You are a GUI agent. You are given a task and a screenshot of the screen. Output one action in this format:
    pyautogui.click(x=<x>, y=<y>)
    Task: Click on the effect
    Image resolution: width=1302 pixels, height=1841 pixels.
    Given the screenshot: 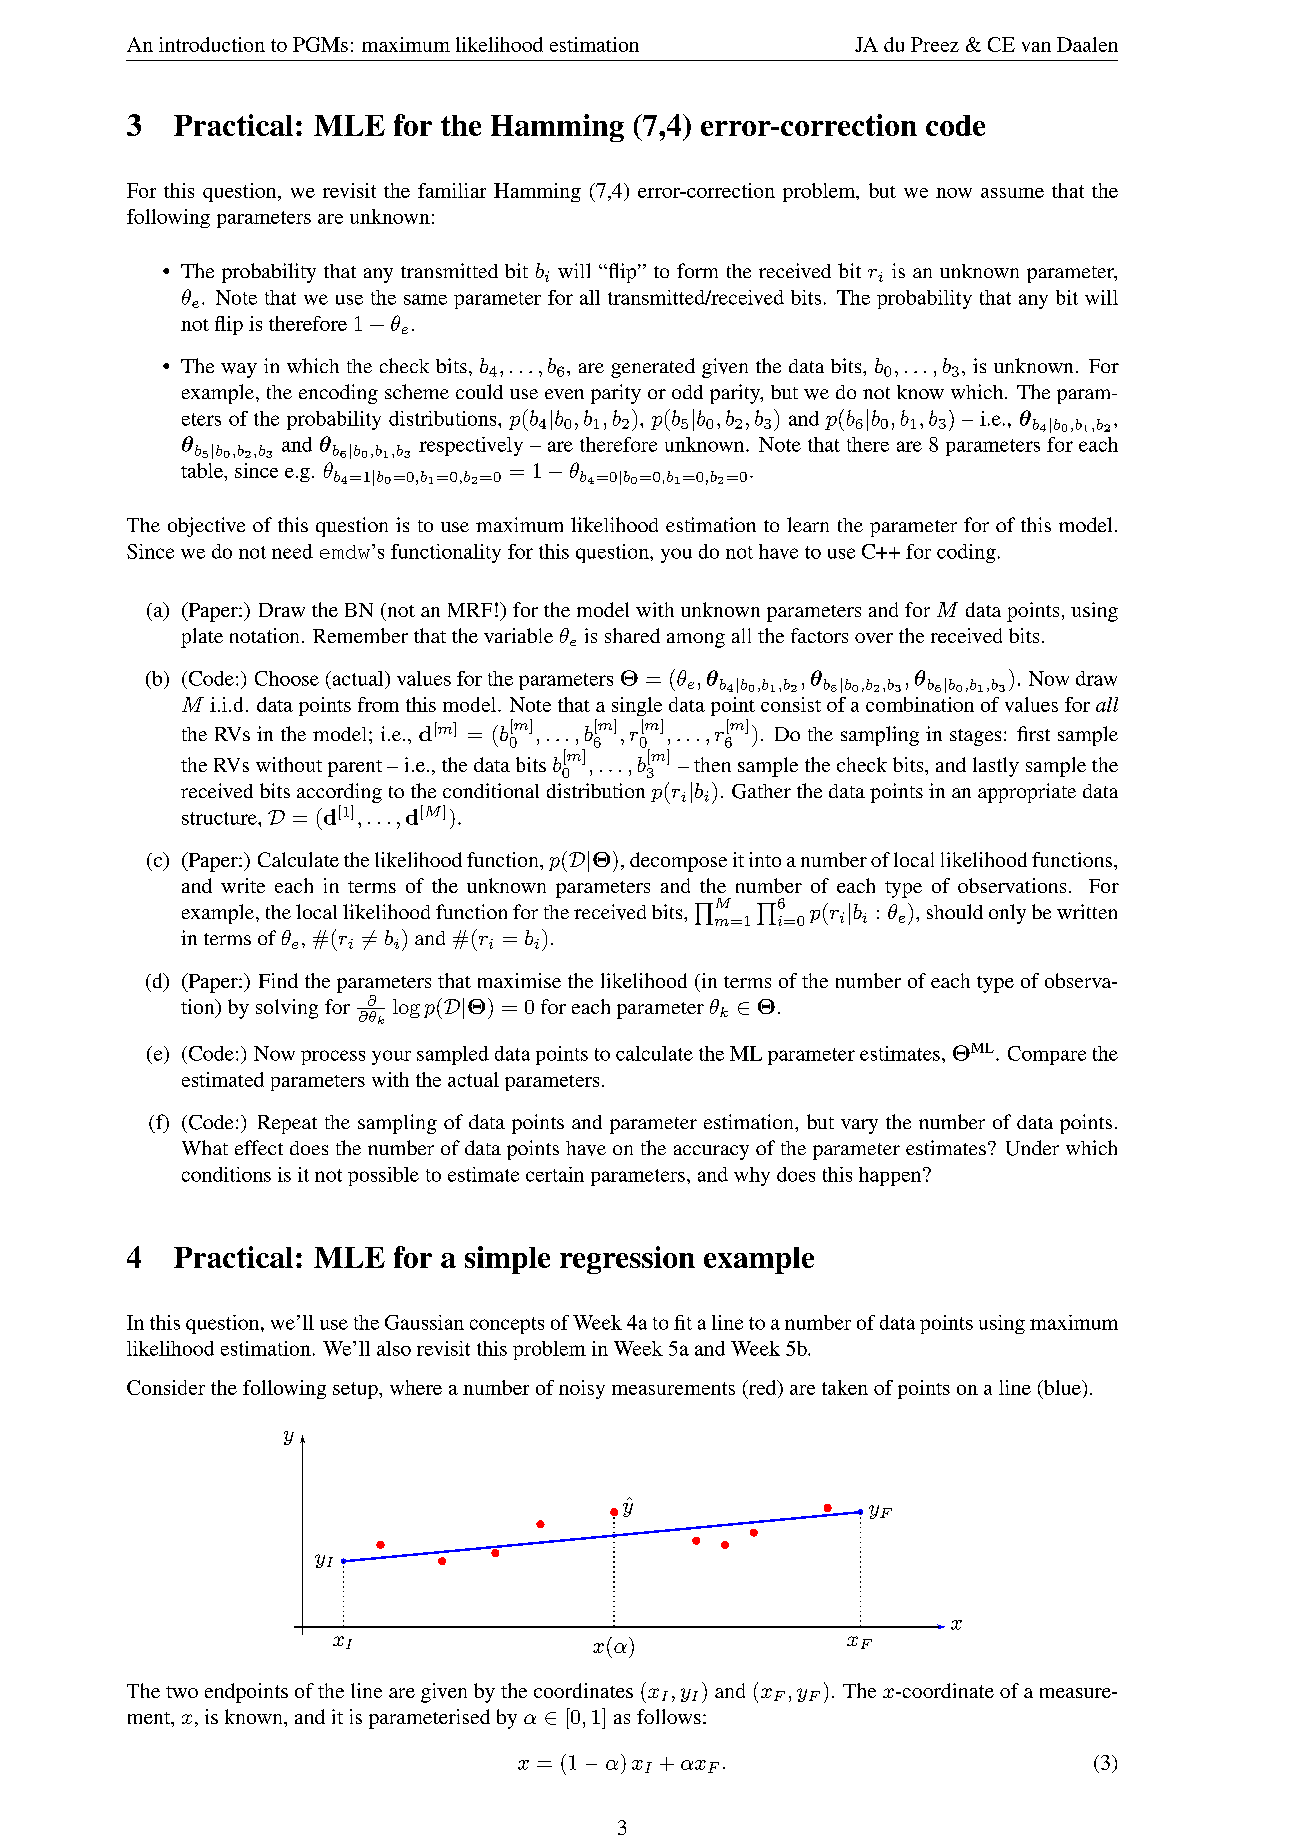 What is the action you would take?
    pyautogui.click(x=259, y=1147)
